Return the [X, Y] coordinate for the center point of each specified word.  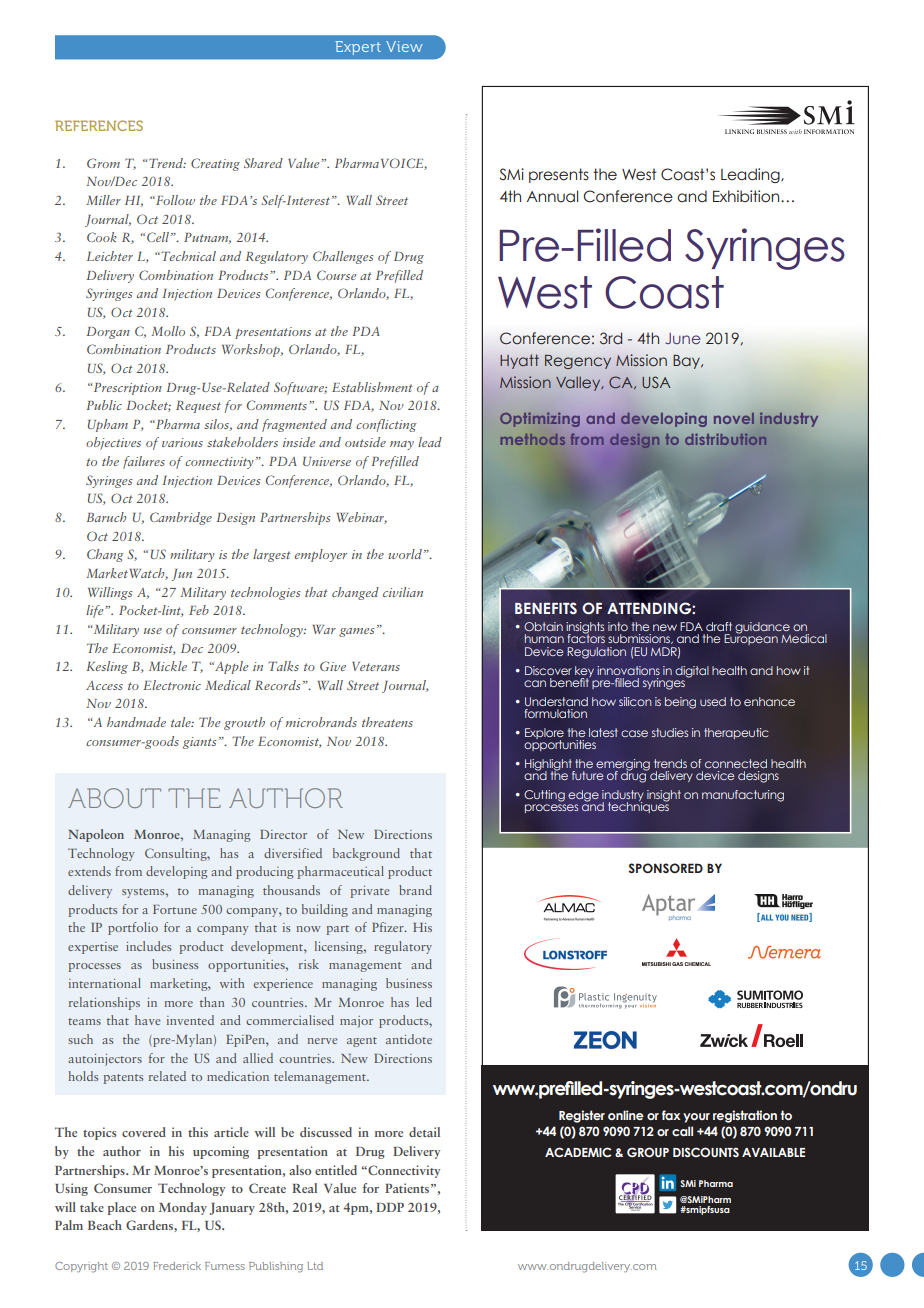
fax [671, 1115]
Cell [159, 237]
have [148, 1020]
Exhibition [747, 196]
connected [736, 763]
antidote [409, 1039]
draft [719, 626]
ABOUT [114, 798]
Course [336, 275]
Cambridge [181, 518]
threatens [387, 722]
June [683, 338]
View [404, 46]
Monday [183, 1208]
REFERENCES [99, 125]
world [405, 554]
